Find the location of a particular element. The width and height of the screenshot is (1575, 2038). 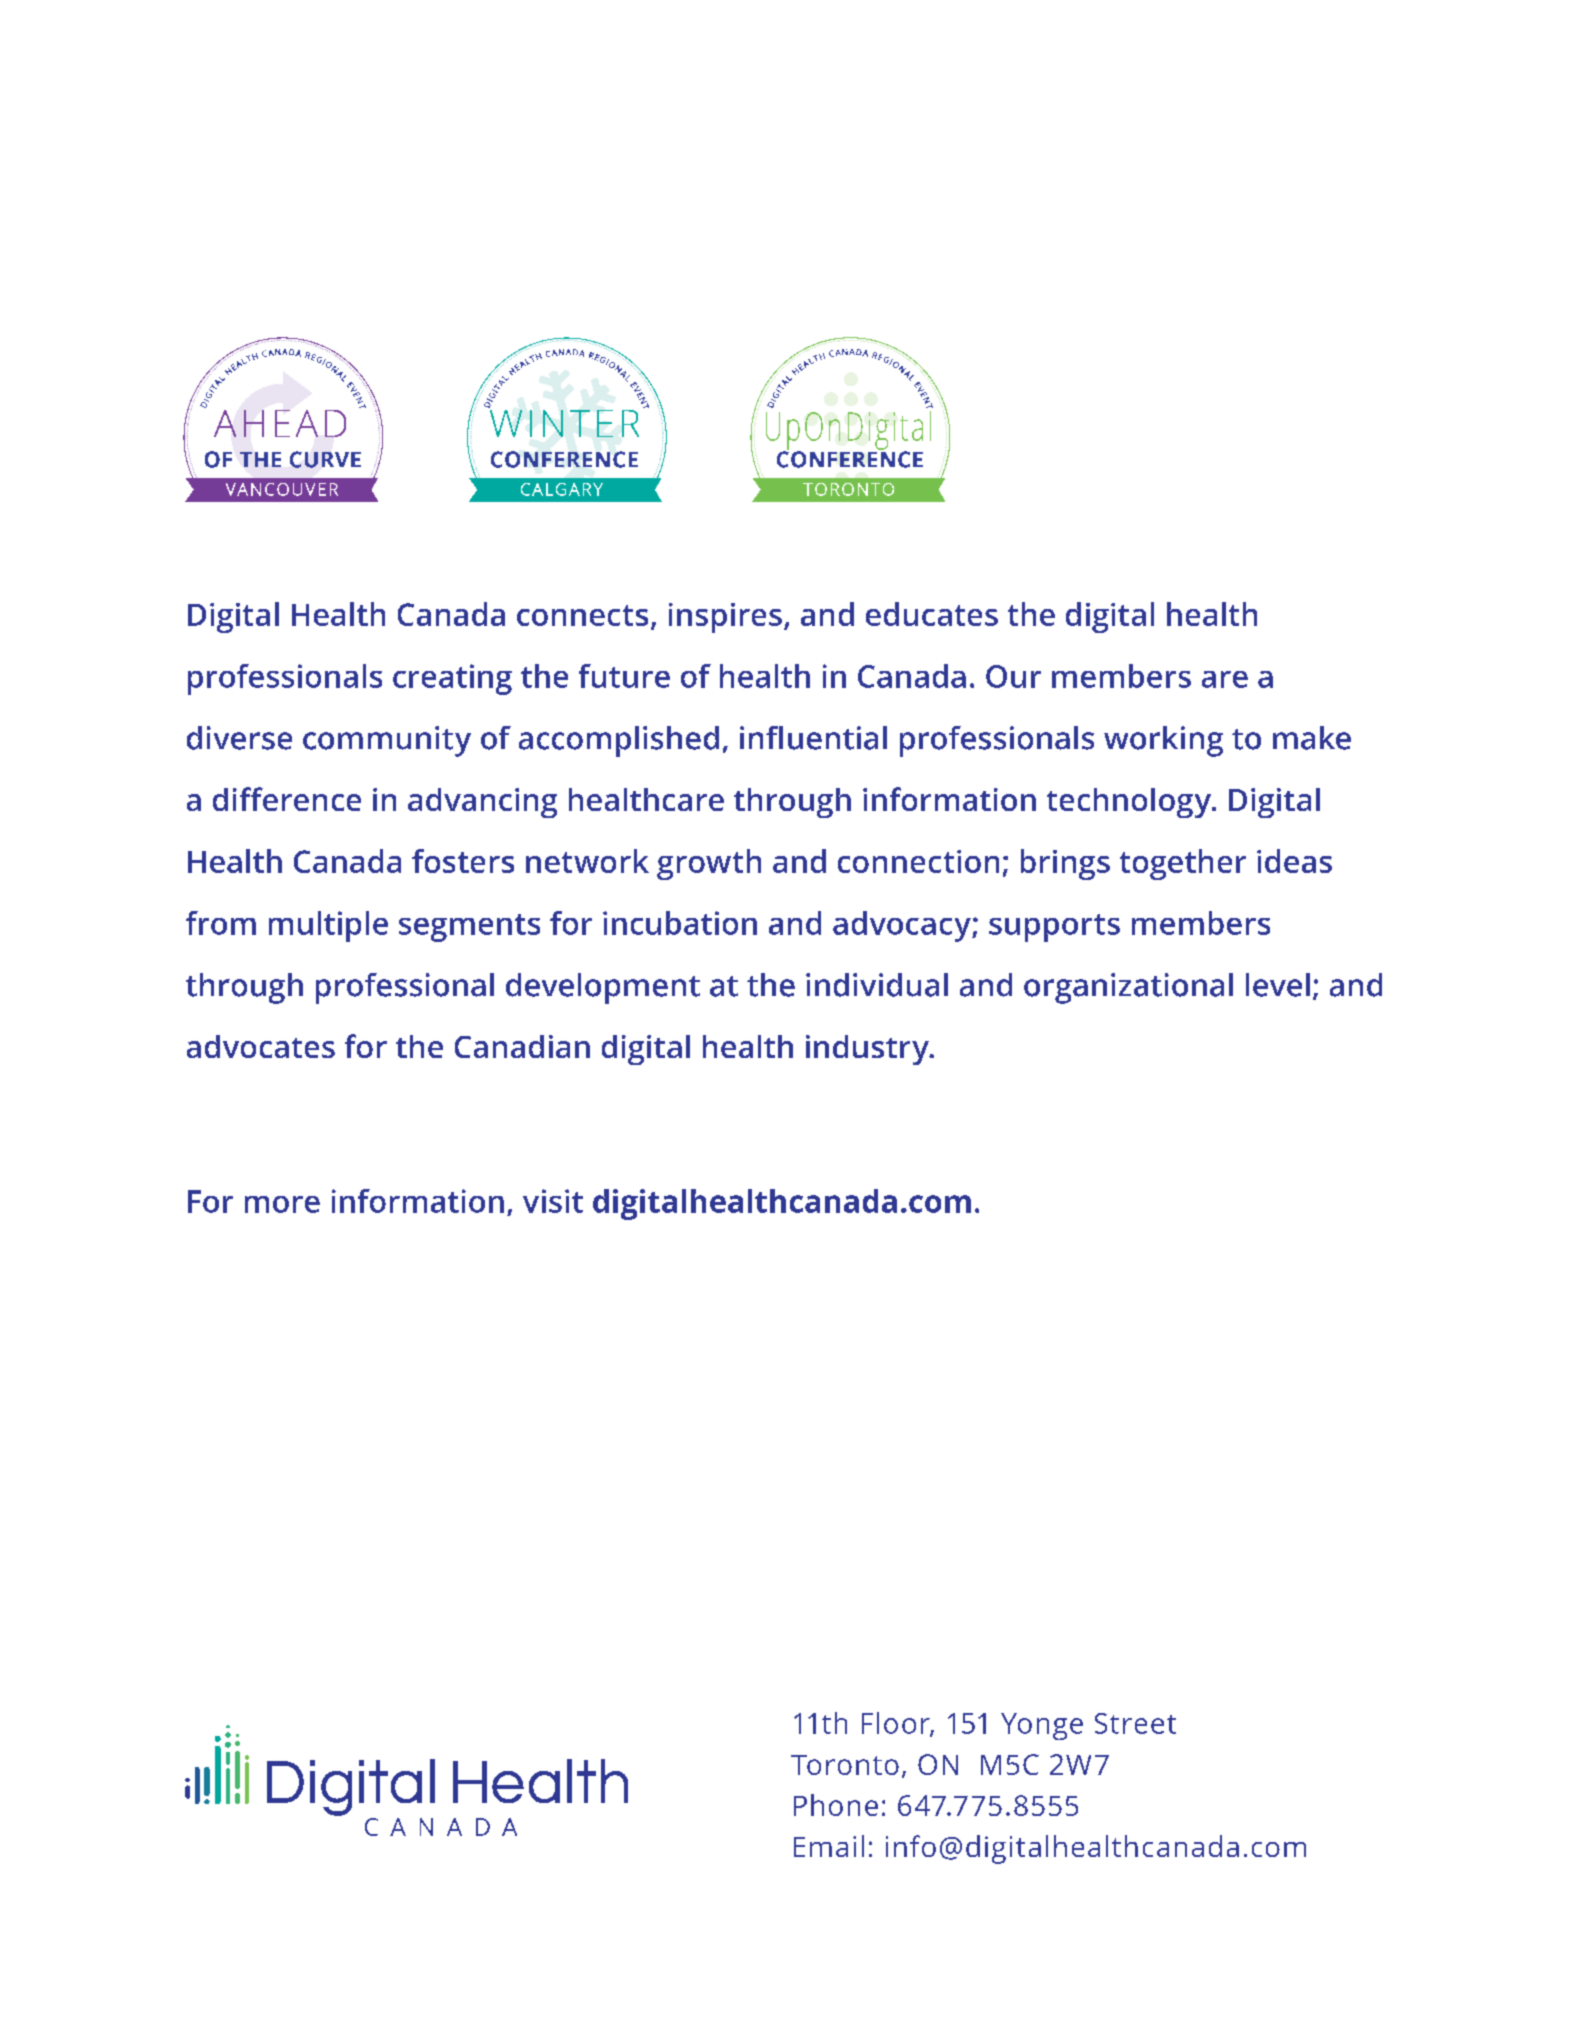

visit is located at coordinates (553, 1201).
